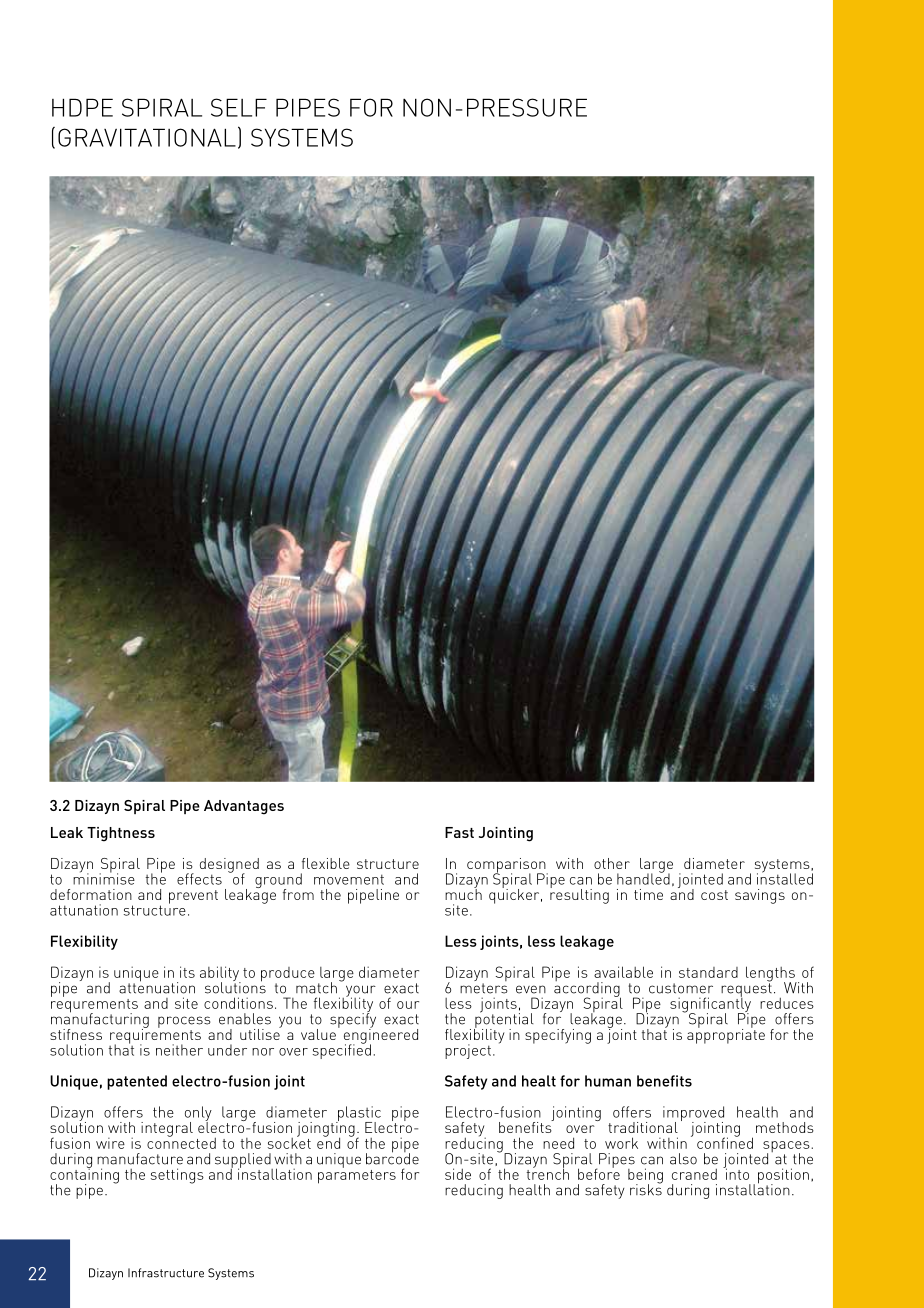  What do you see at coordinates (181, 1142) in the screenshot?
I see `connected` at bounding box center [181, 1142].
